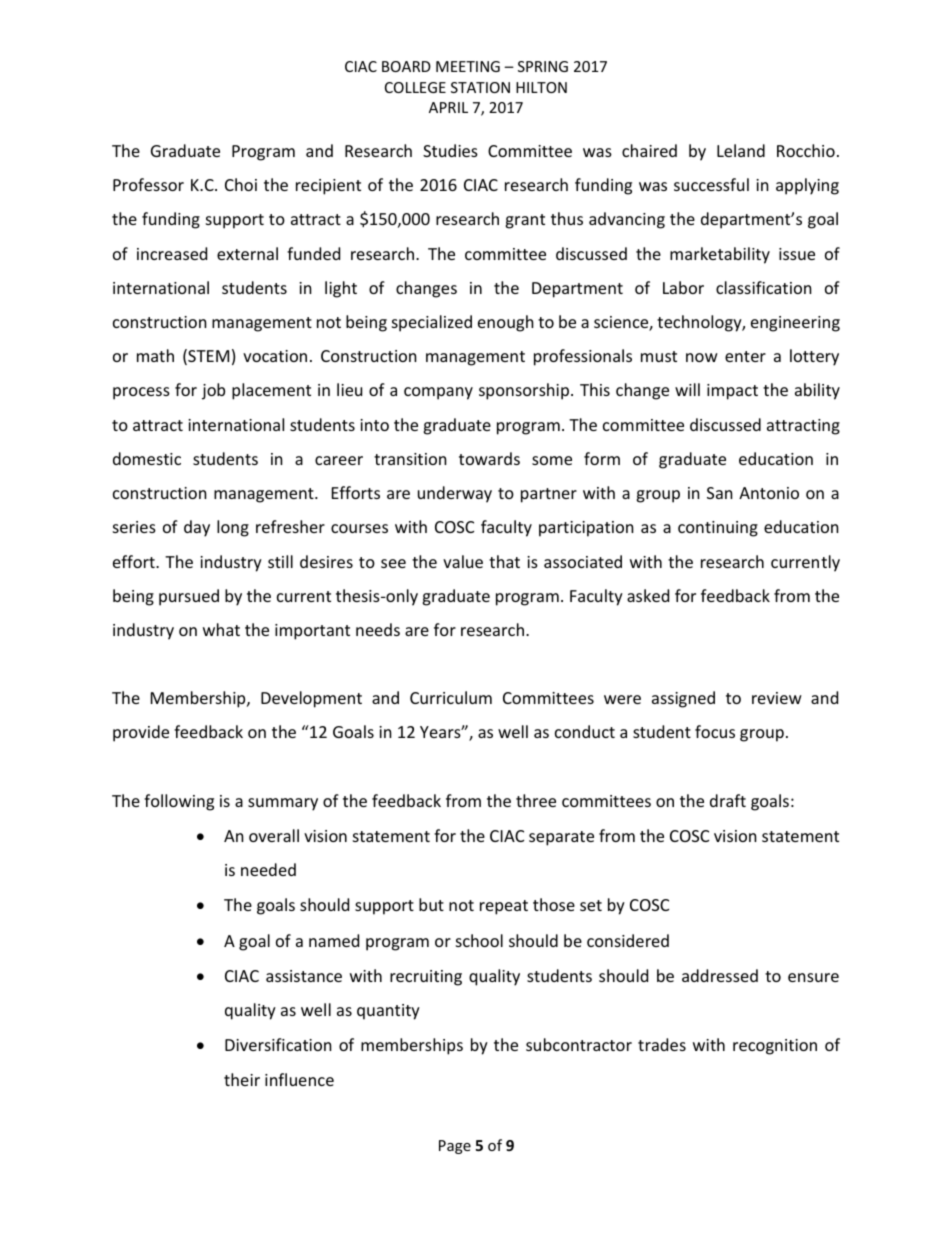 The width and height of the page is (952, 1233). Describe the element at coordinates (745, 356) in the page. I see `enter` at that location.
